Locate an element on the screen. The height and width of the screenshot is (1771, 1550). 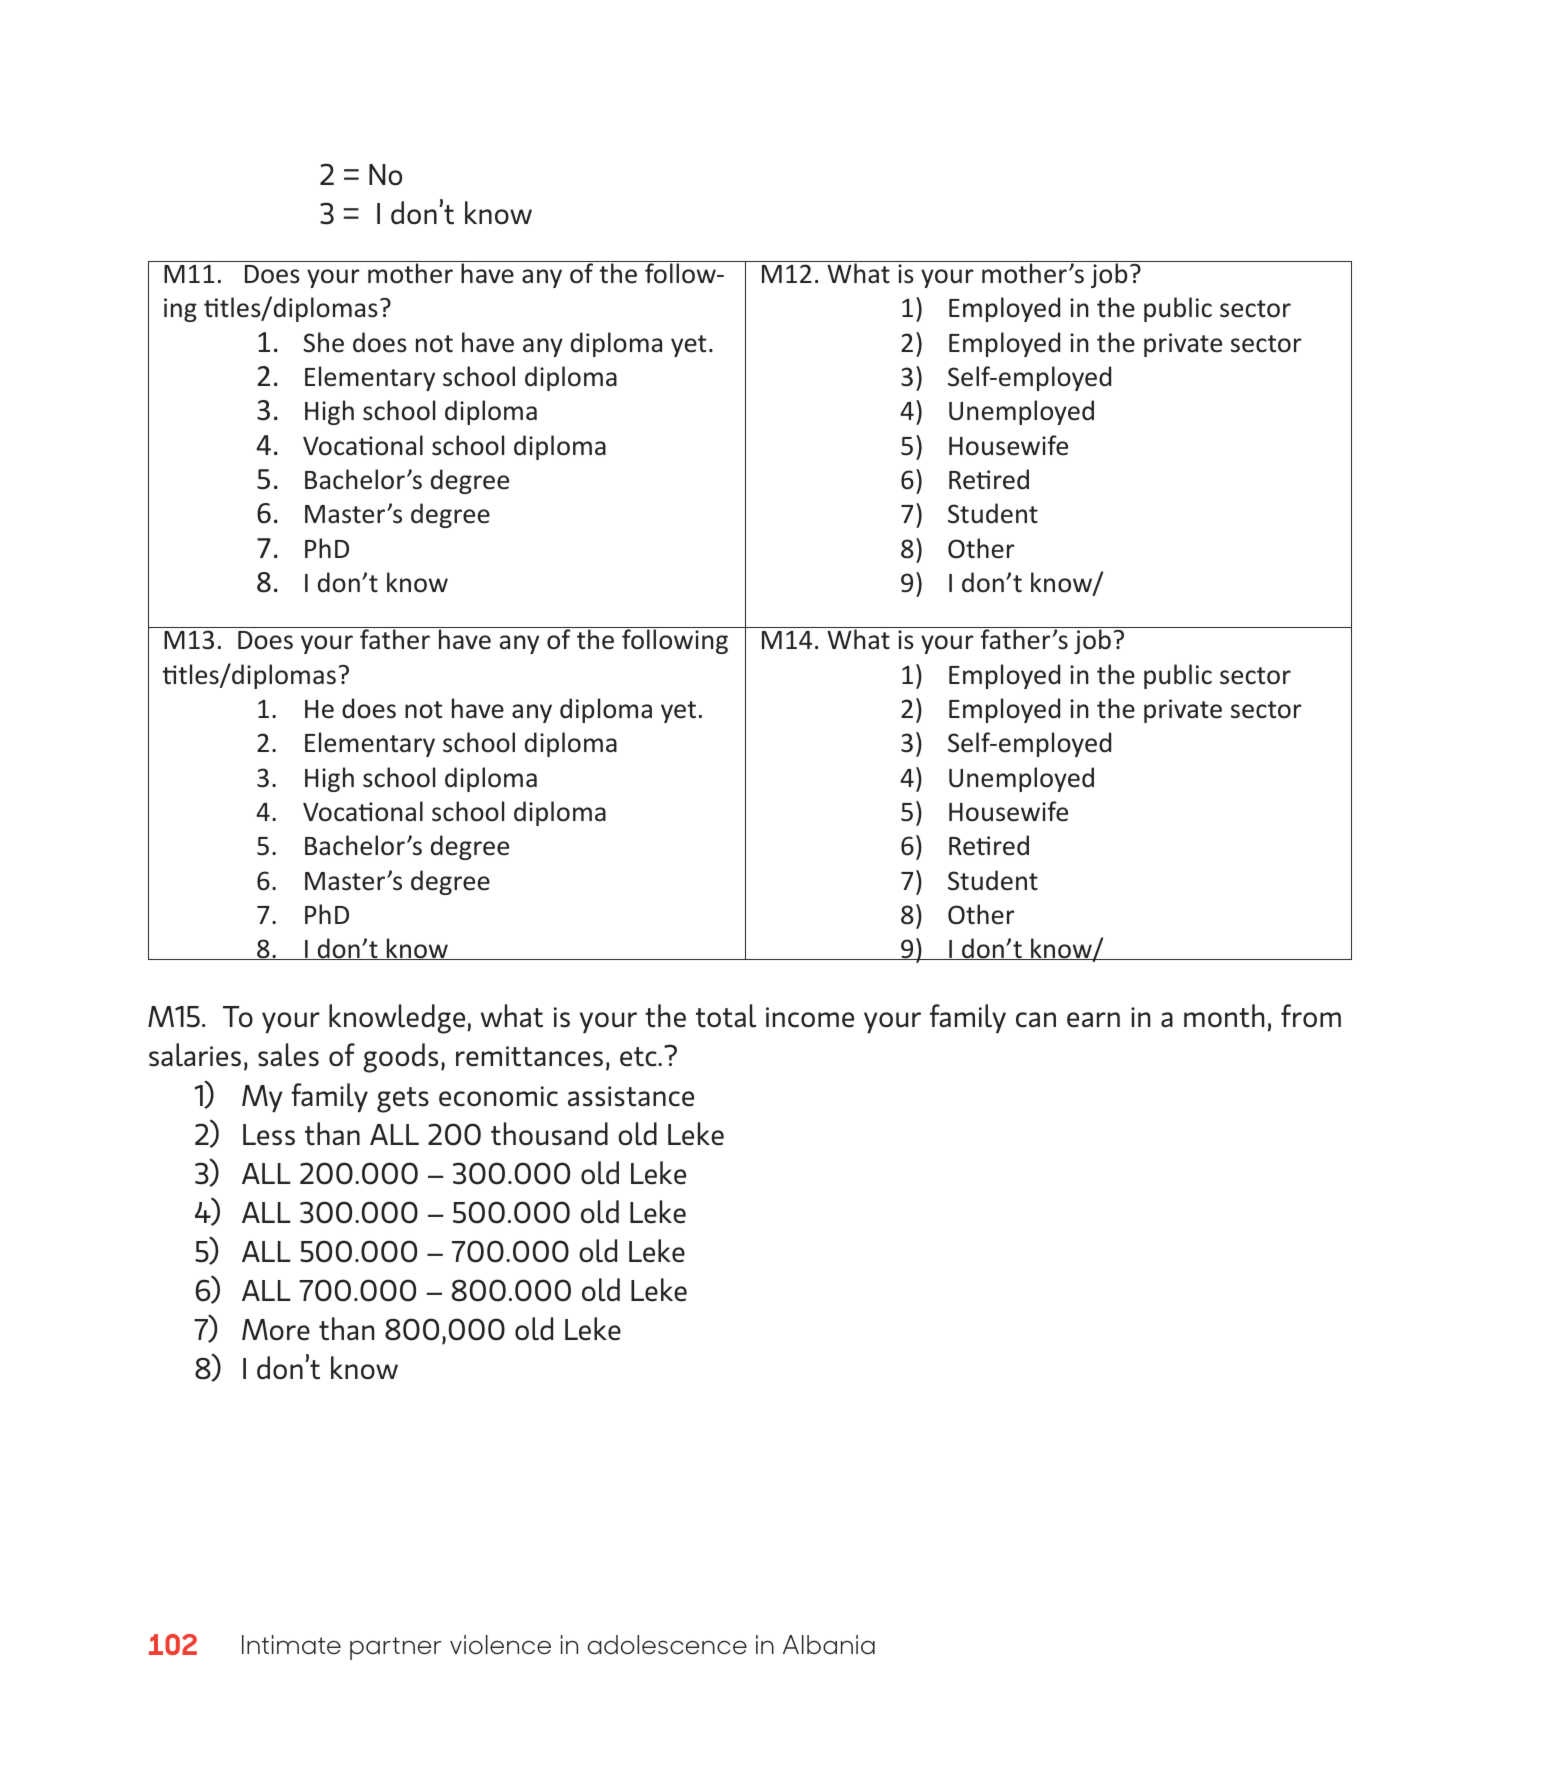
total is located at coordinates (726, 1016).
